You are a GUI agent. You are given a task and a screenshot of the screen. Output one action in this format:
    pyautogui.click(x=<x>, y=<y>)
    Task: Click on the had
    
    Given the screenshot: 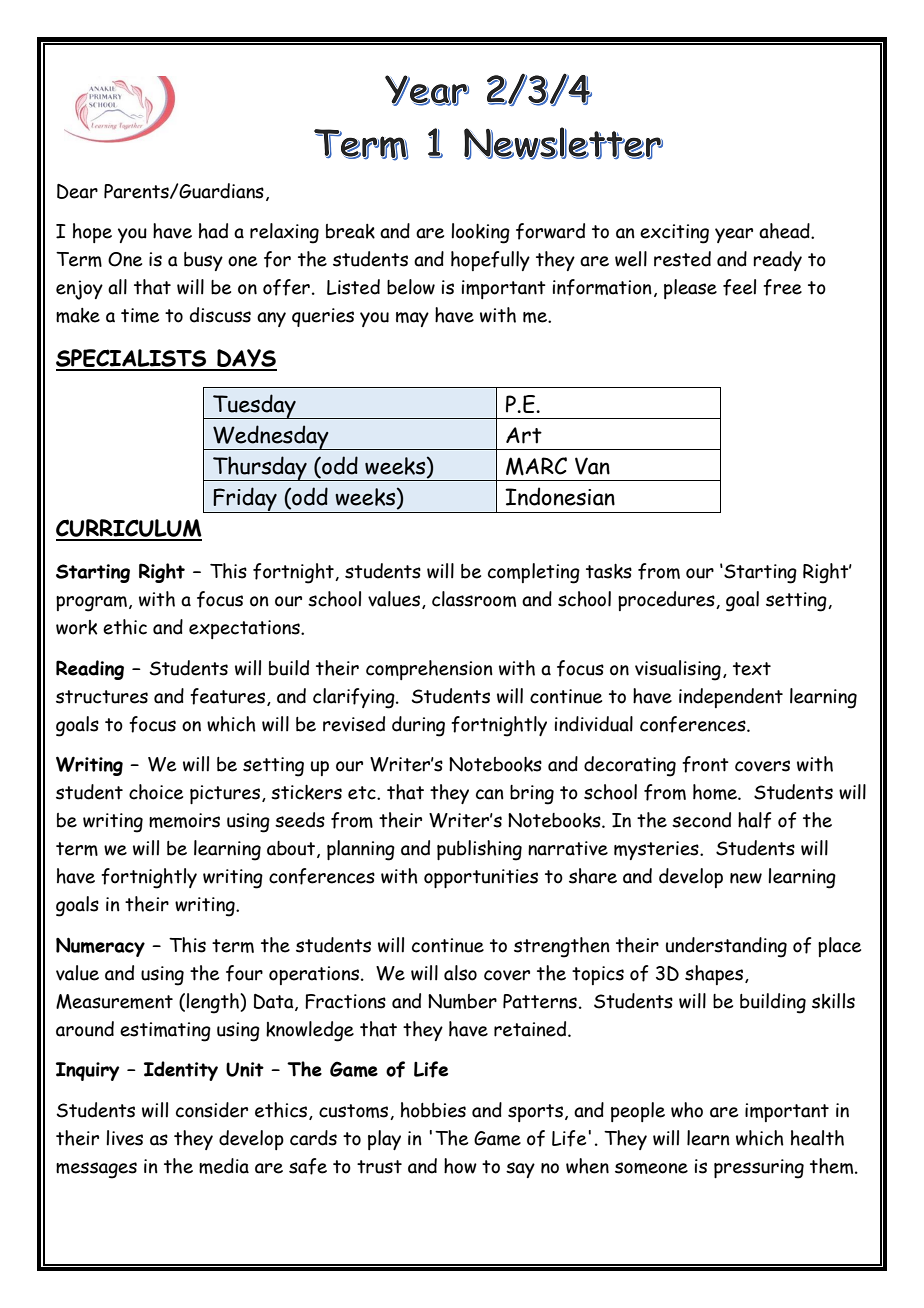 What is the action you would take?
    pyautogui.click(x=213, y=231)
